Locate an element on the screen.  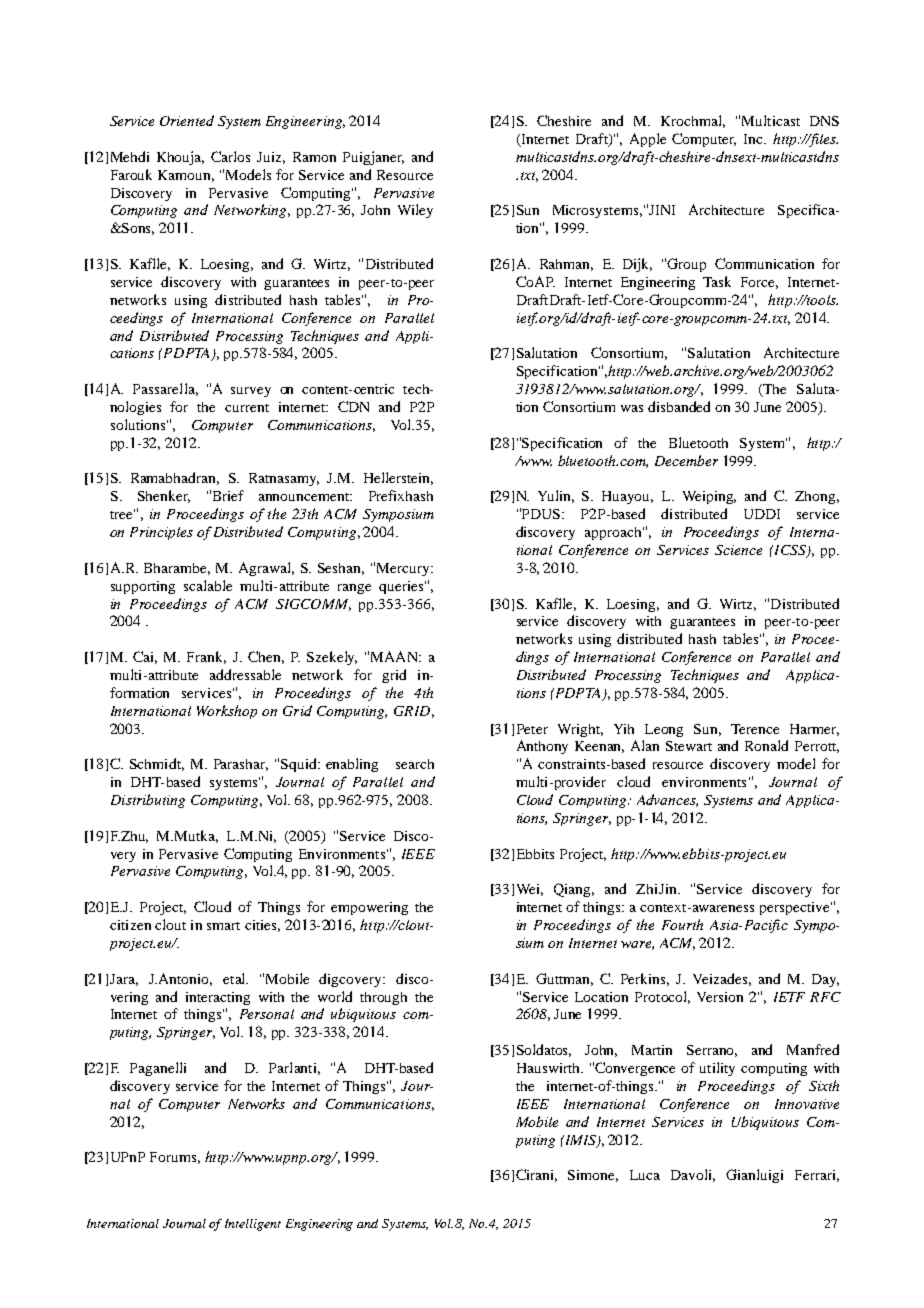
Version is located at coordinates (720, 997).
